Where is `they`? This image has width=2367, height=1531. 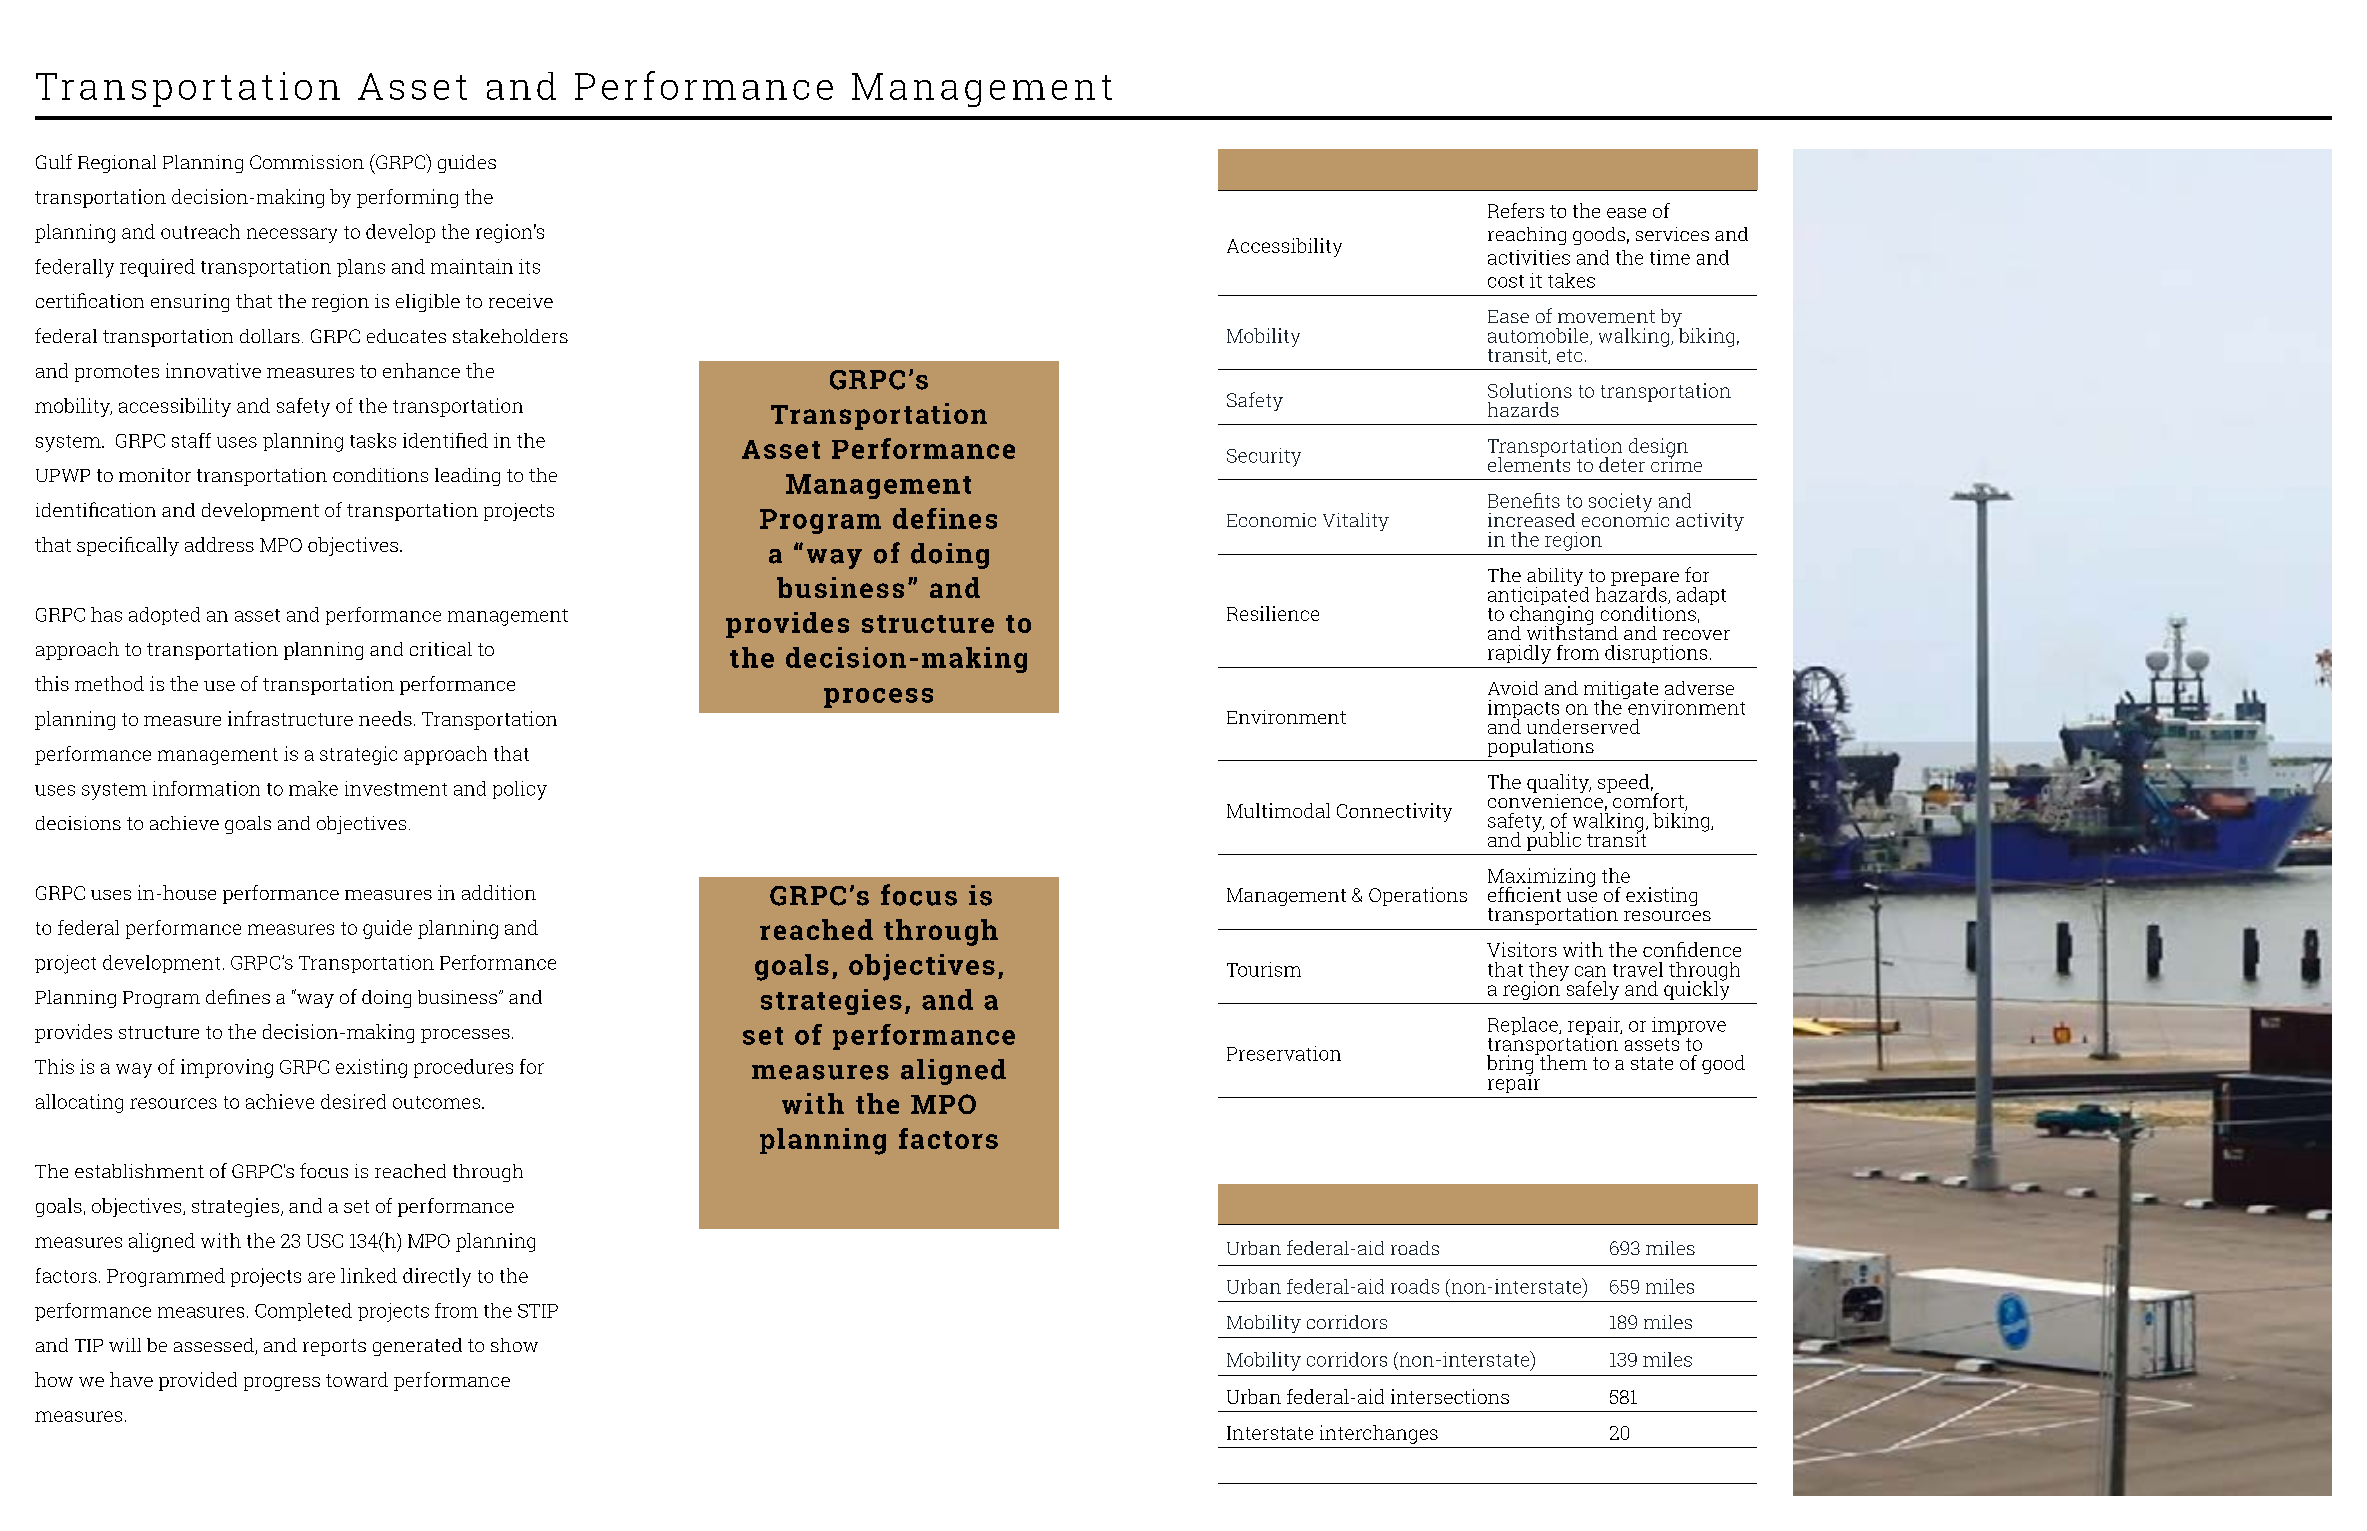
they is located at coordinates (1549, 972).
